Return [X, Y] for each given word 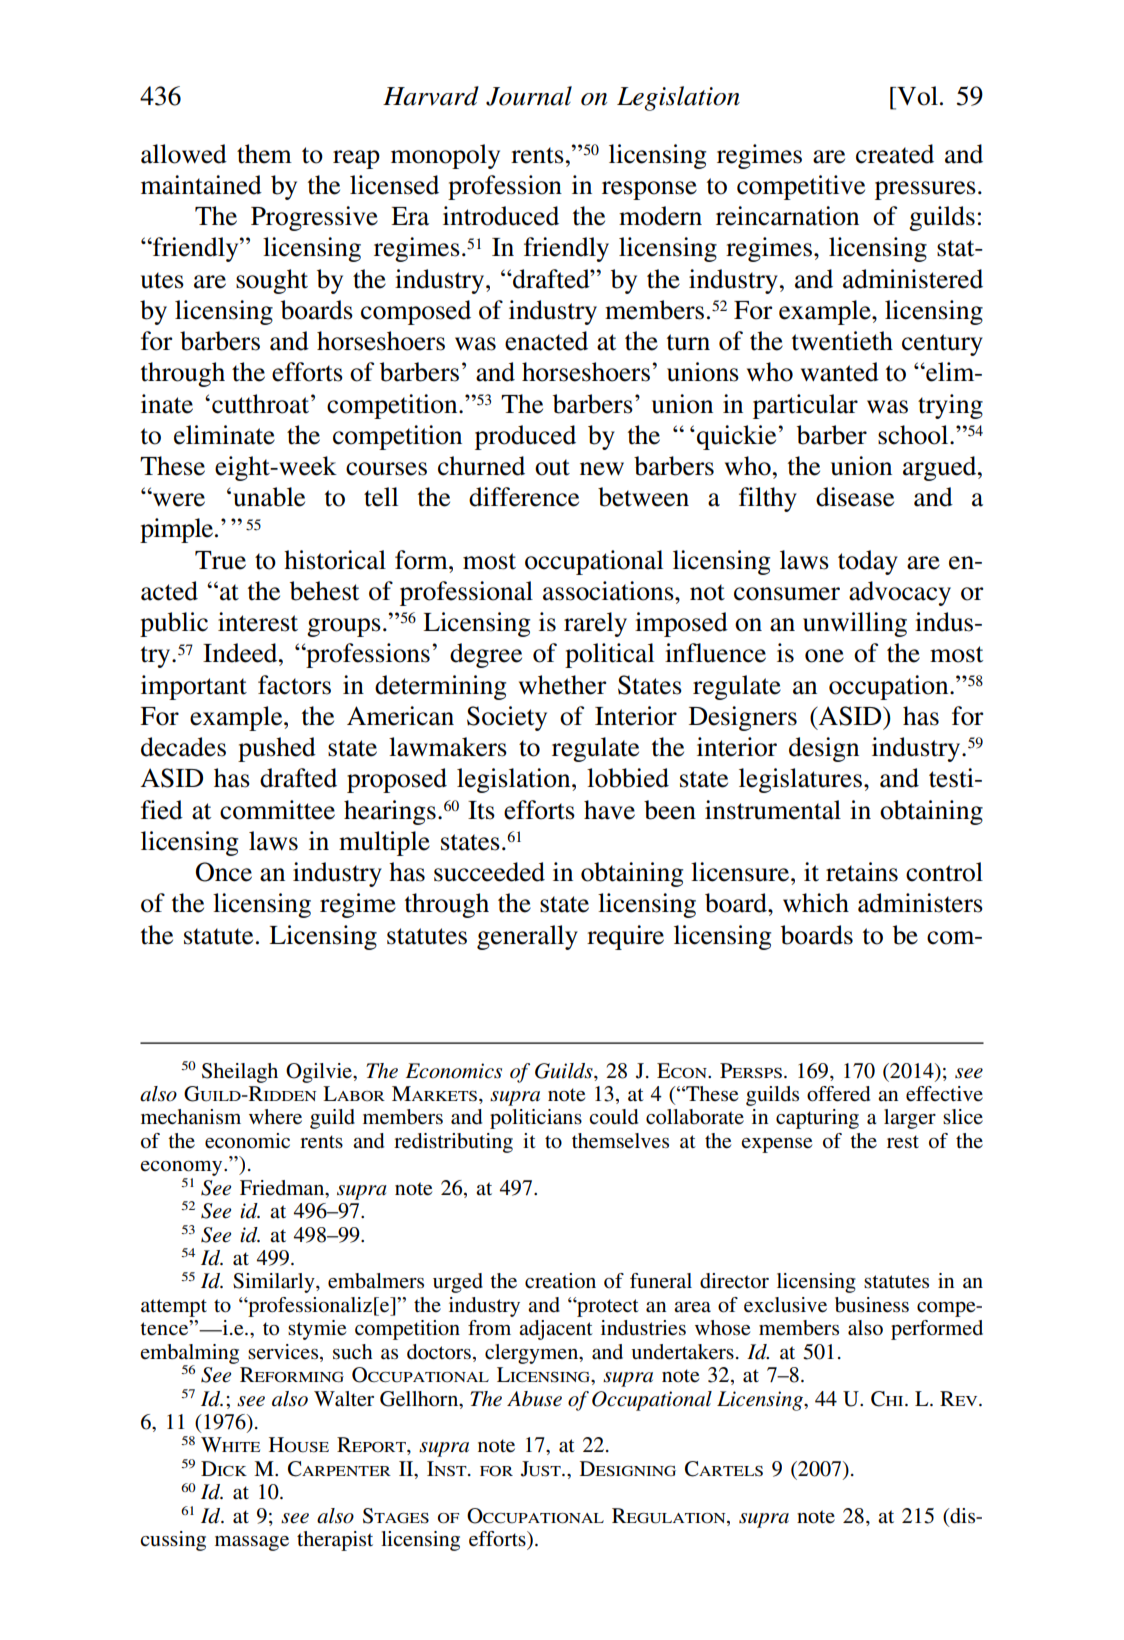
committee [277, 810]
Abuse [534, 1399]
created [895, 154]
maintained [201, 185]
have [609, 810]
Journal [529, 96]
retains [862, 872]
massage [252, 1543]
